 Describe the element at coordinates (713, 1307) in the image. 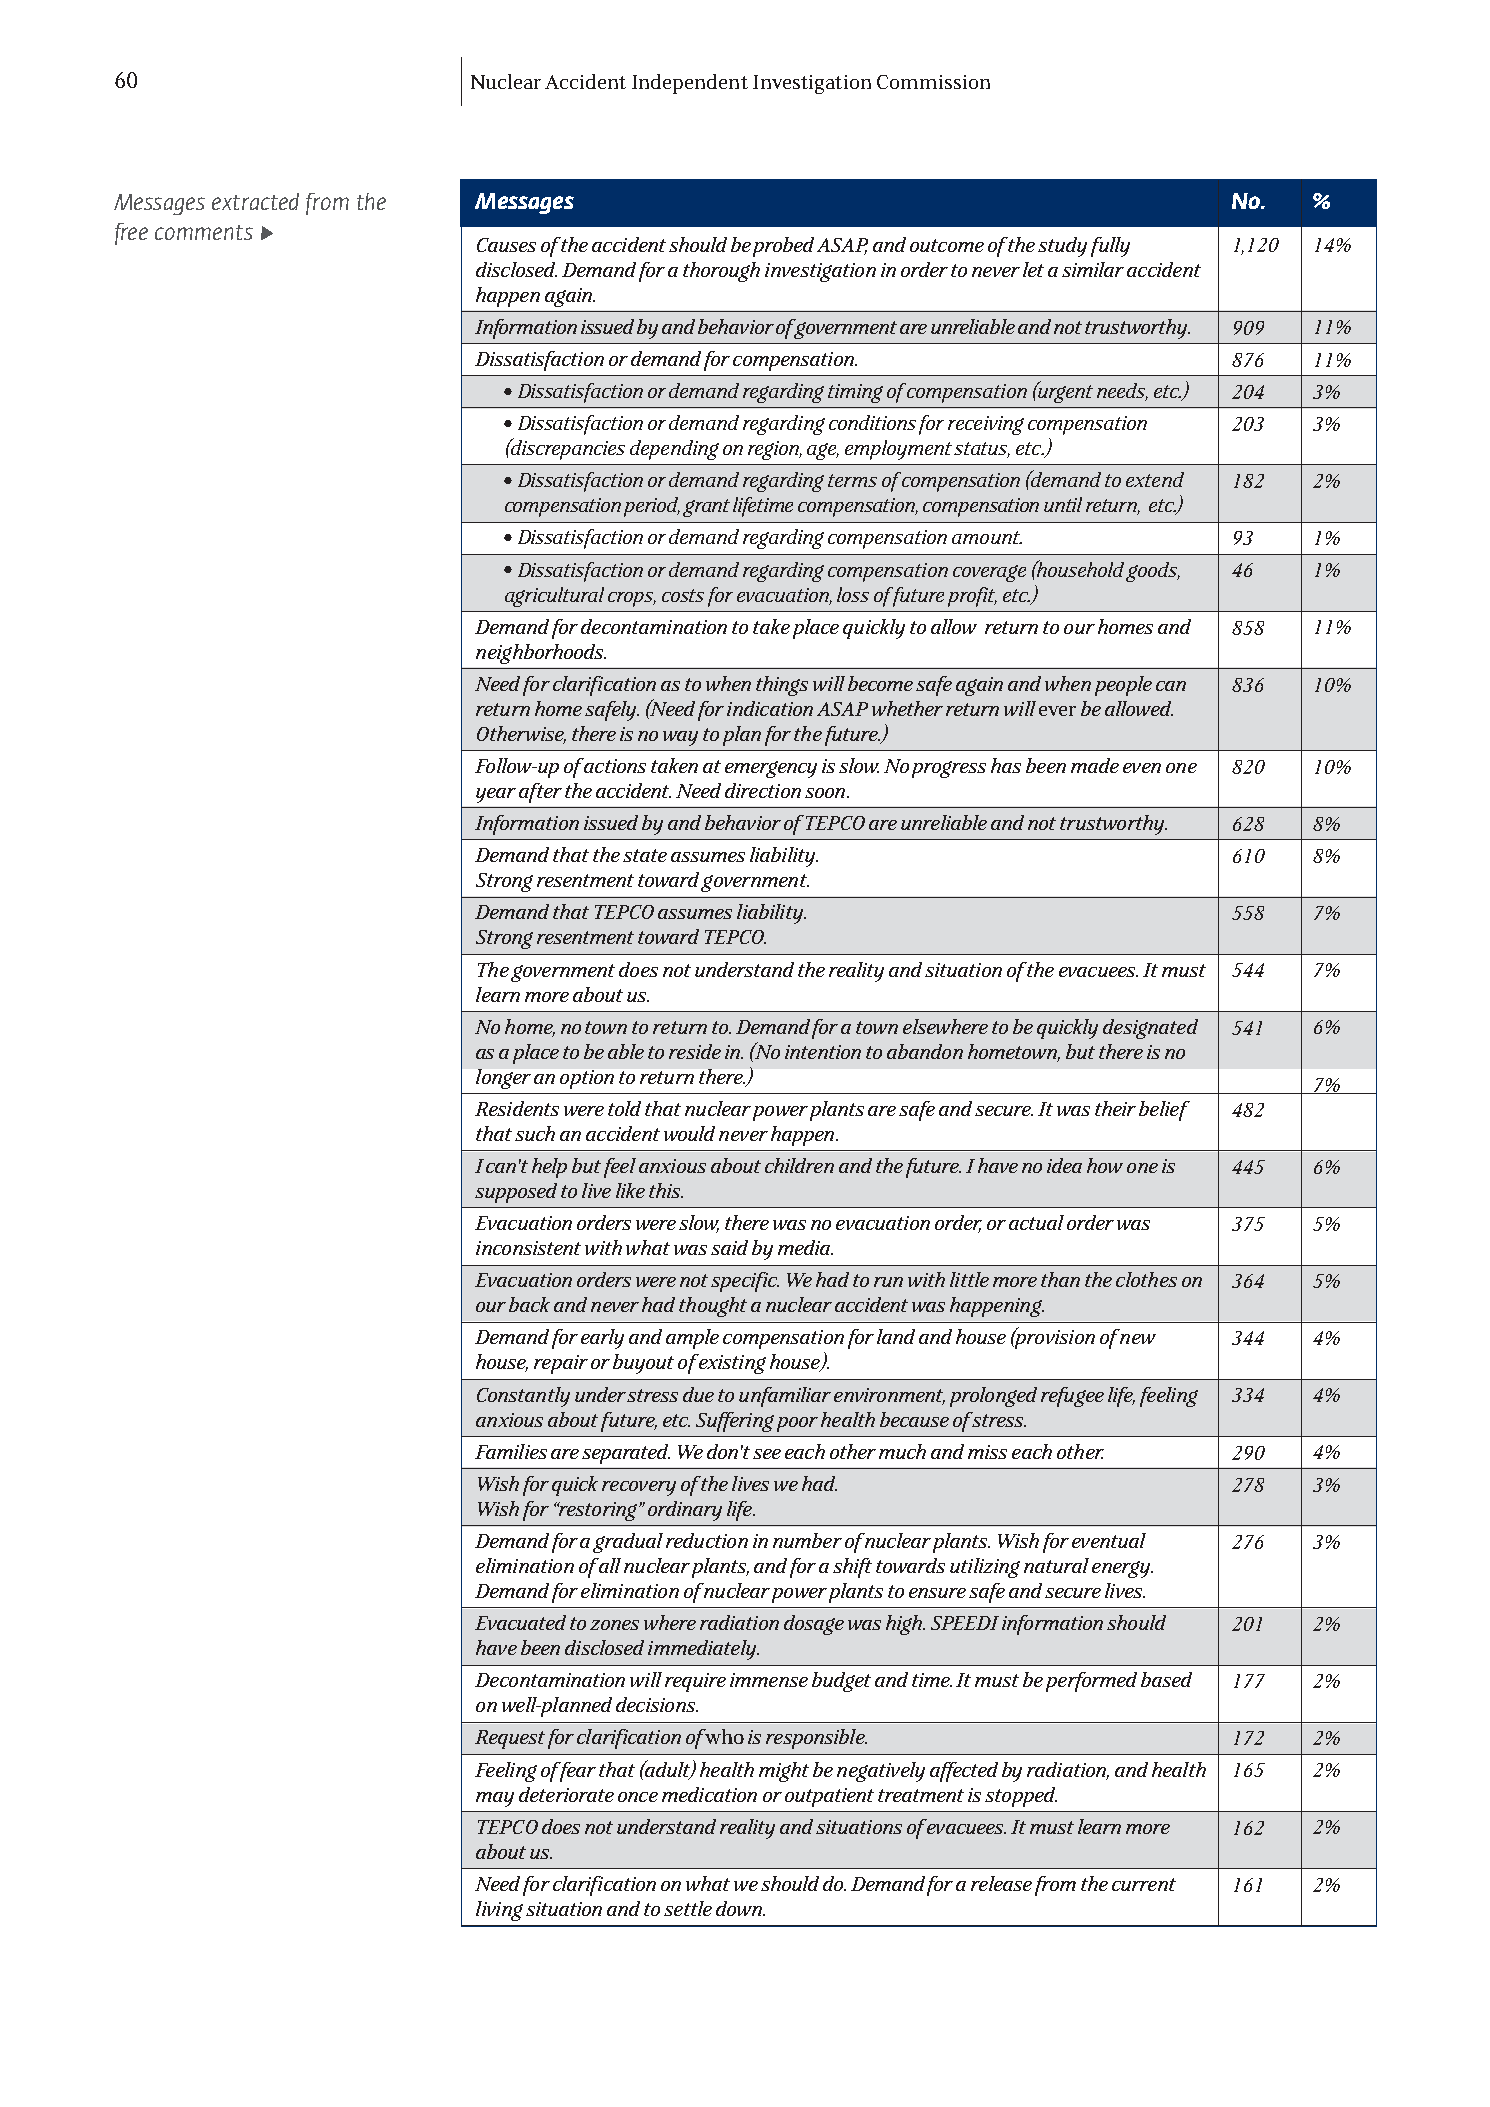

I see `thought` at that location.
